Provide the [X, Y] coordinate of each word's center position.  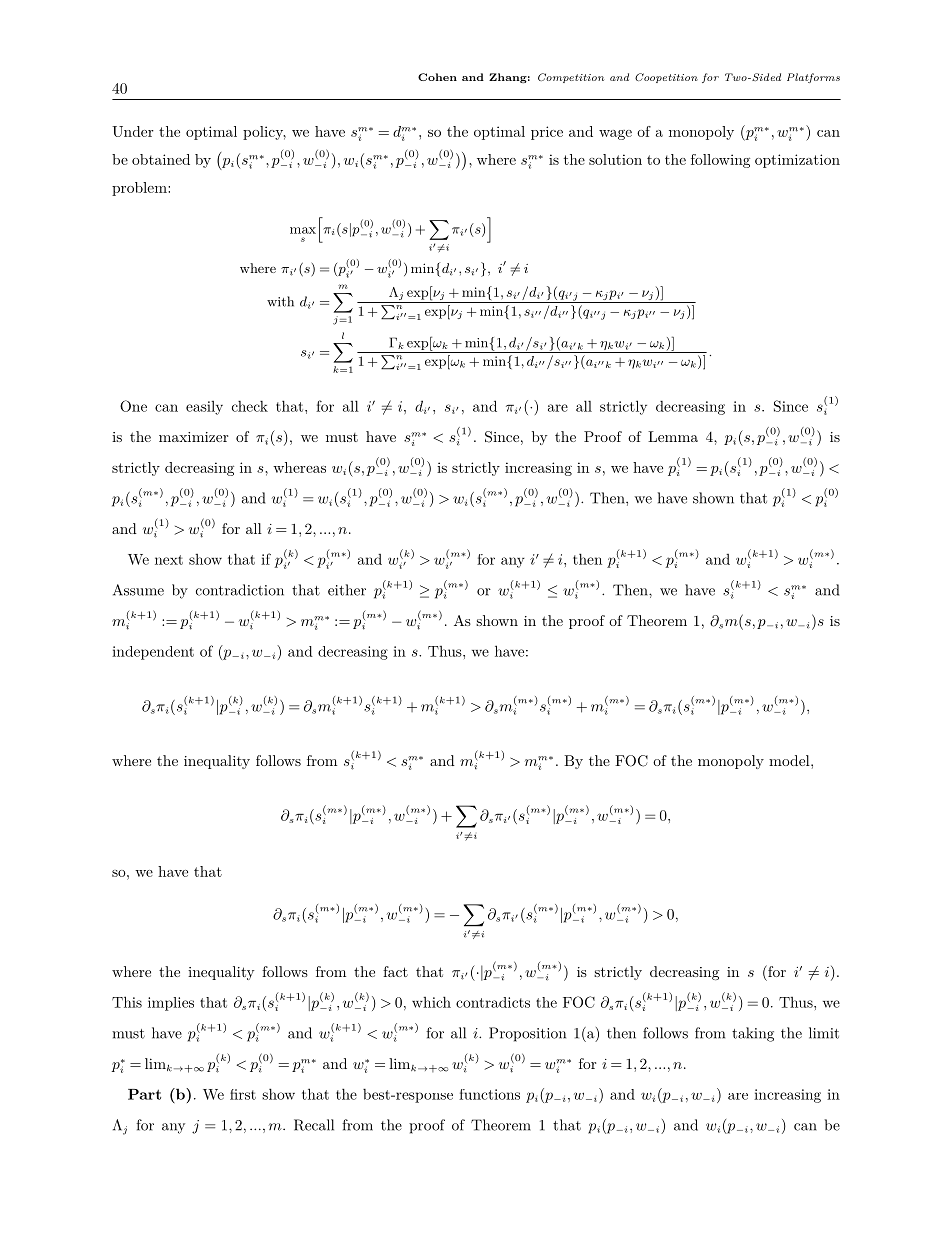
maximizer [193, 437]
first [243, 1094]
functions [489, 1094]
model [790, 760]
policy [264, 133]
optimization [797, 161]
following [720, 161]
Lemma [673, 436]
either [347, 590]
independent [153, 653]
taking [753, 1034]
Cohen [437, 77]
